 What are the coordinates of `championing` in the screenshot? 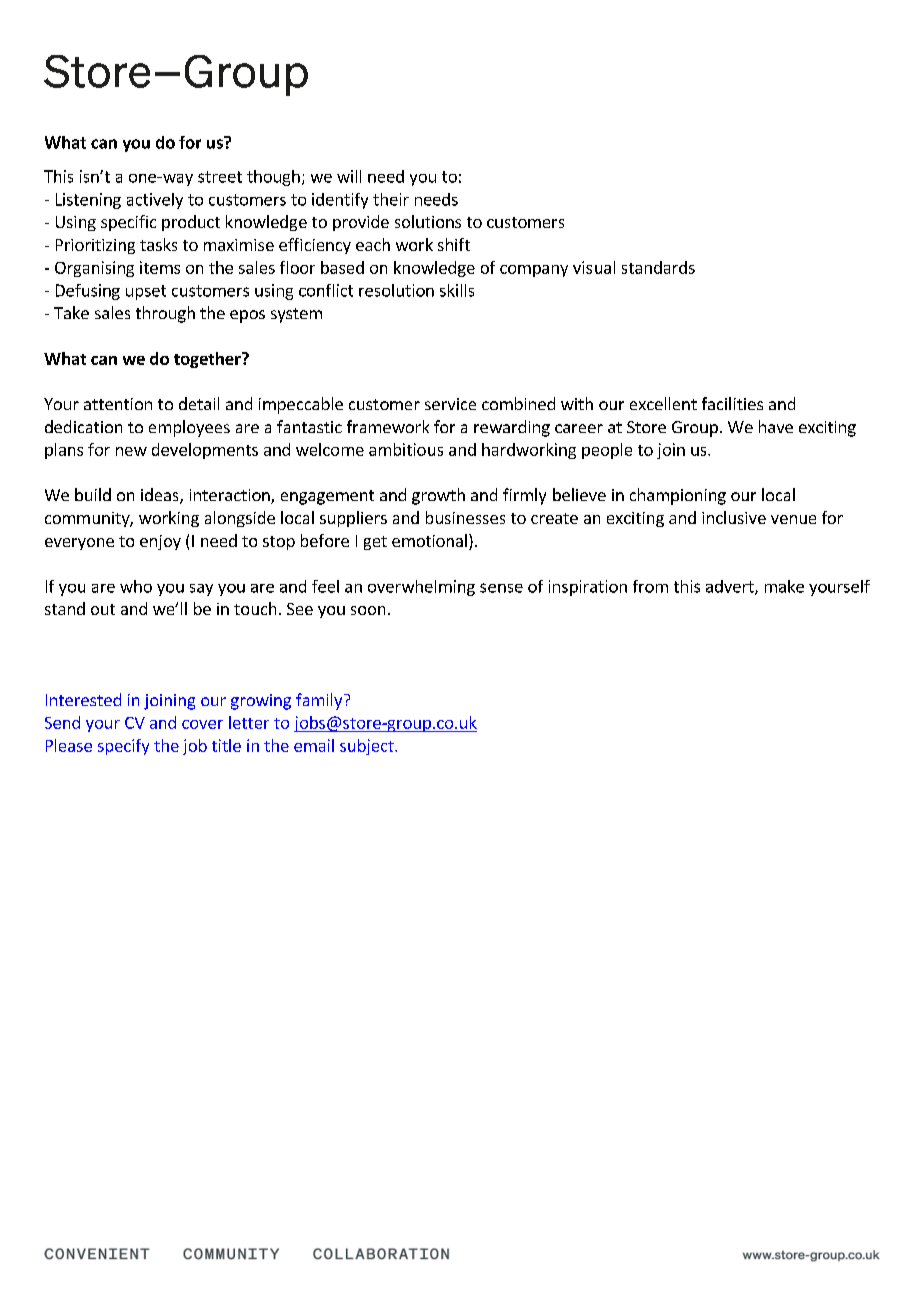 It's located at (678, 496).
